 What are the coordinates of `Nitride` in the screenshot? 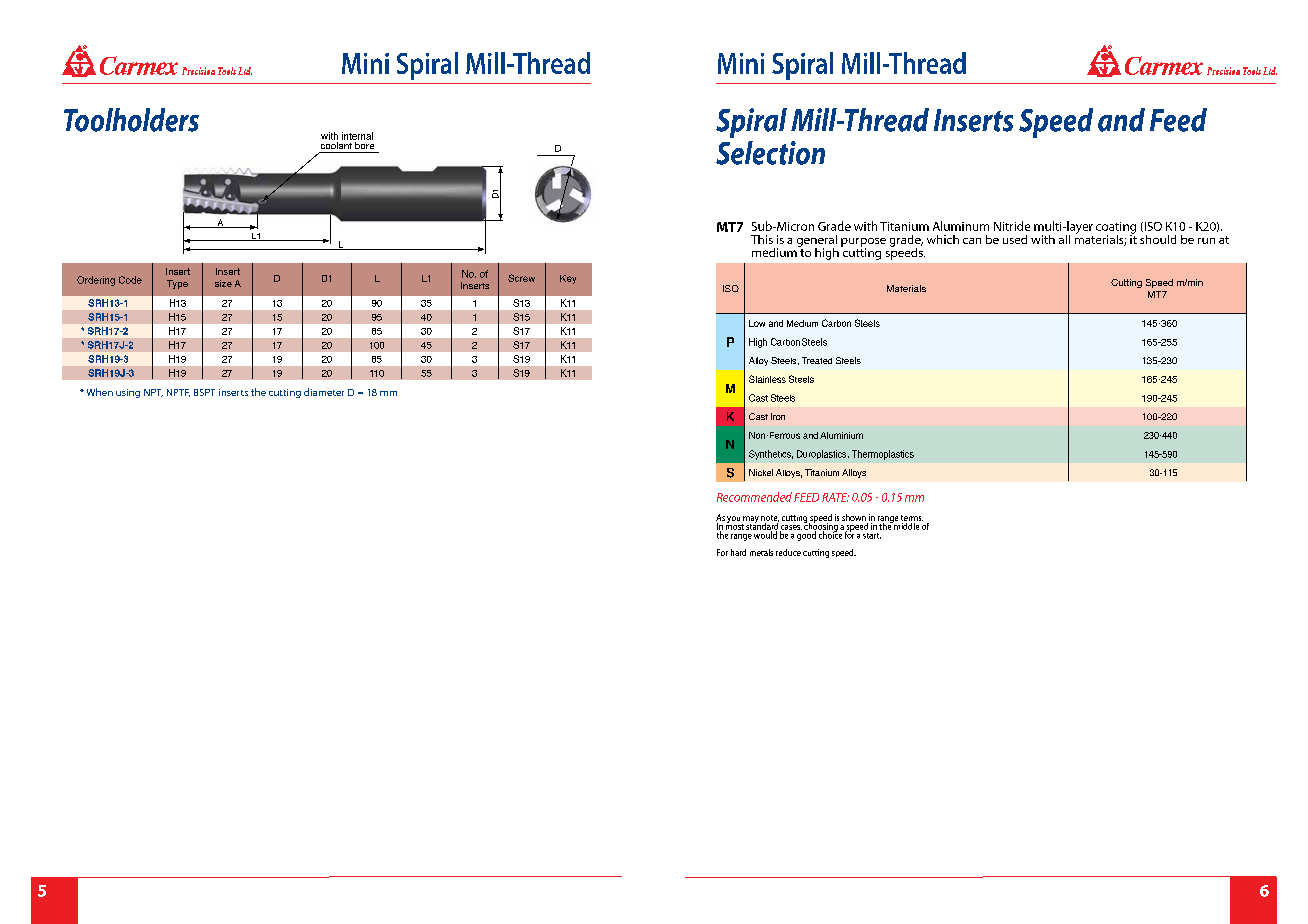 It's located at (1012, 226).
